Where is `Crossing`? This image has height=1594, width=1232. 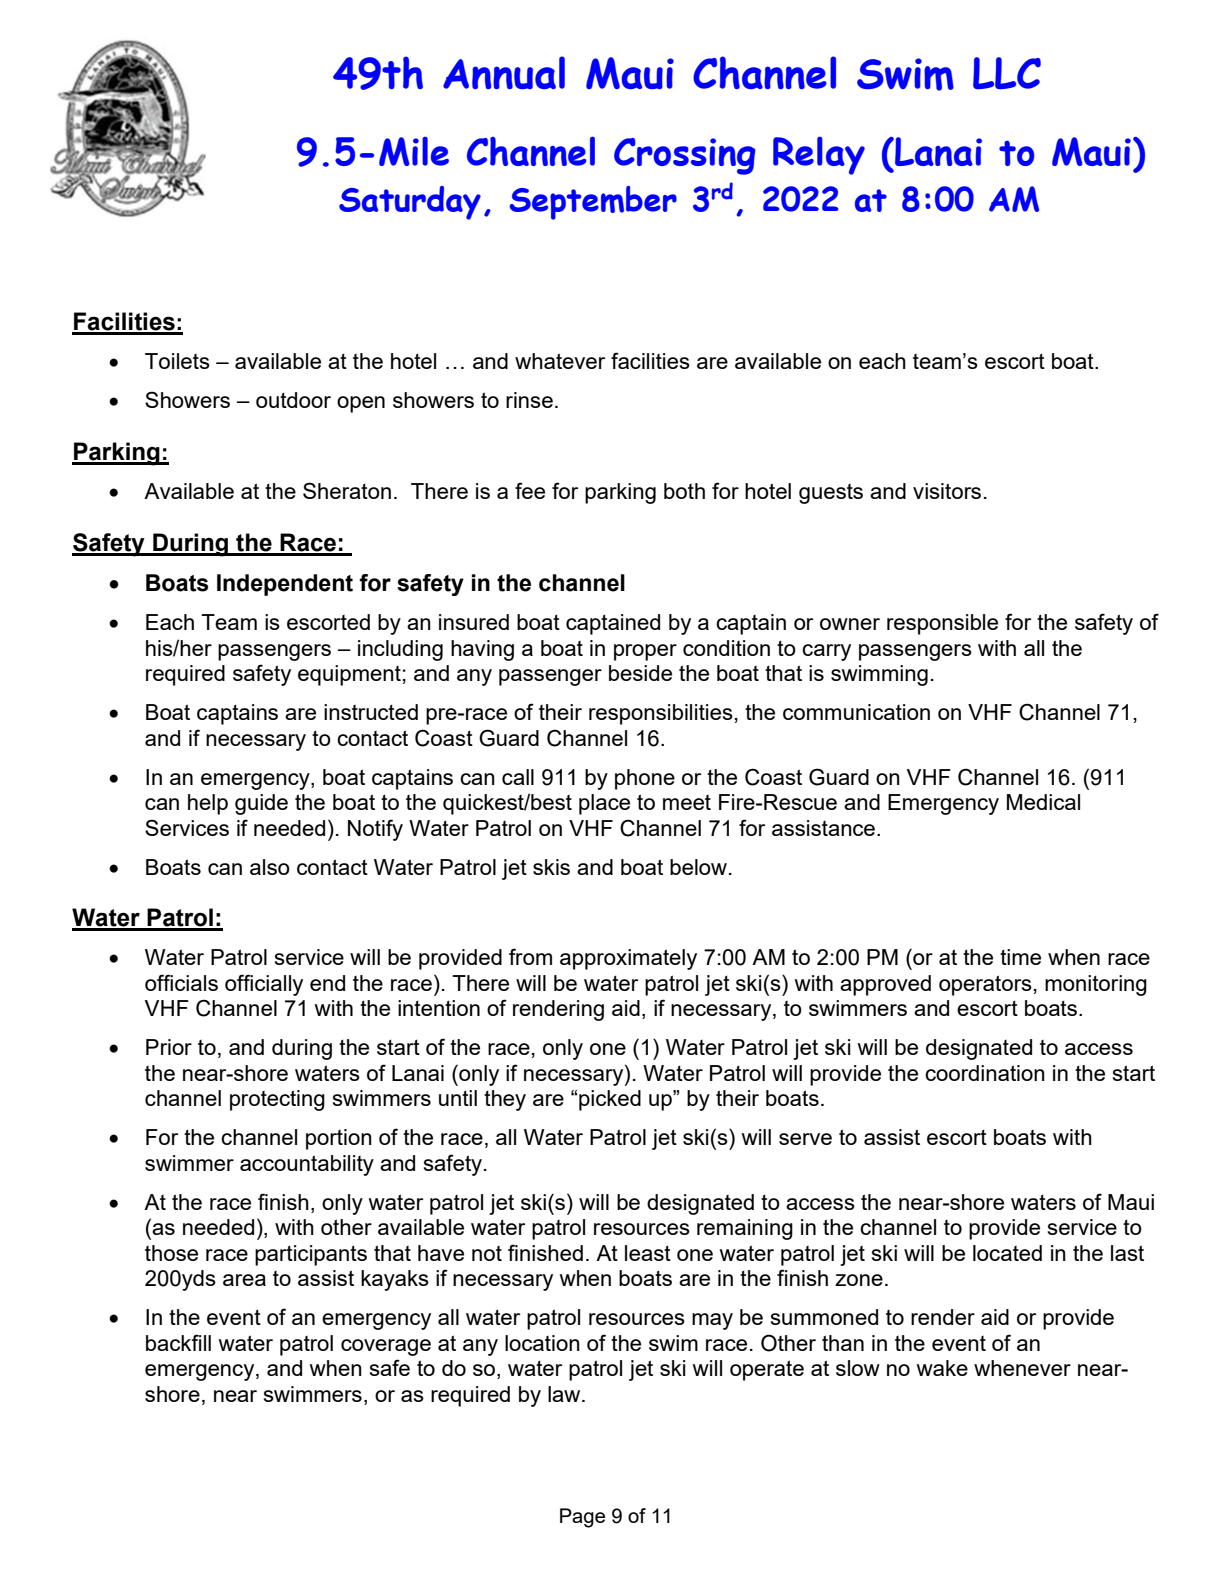
Crossing is located at coordinates (685, 156).
